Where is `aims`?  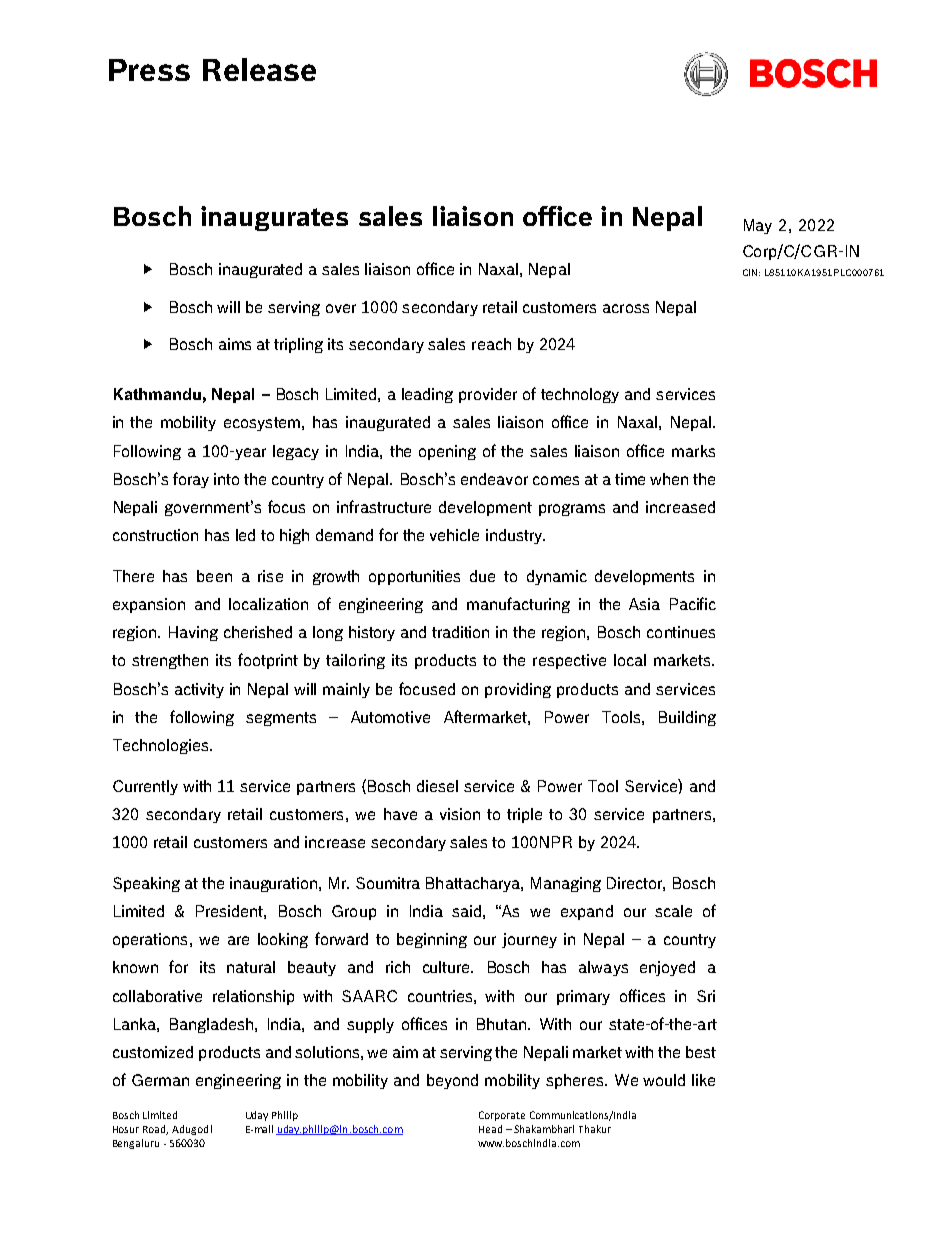
aims is located at coordinates (235, 344).
